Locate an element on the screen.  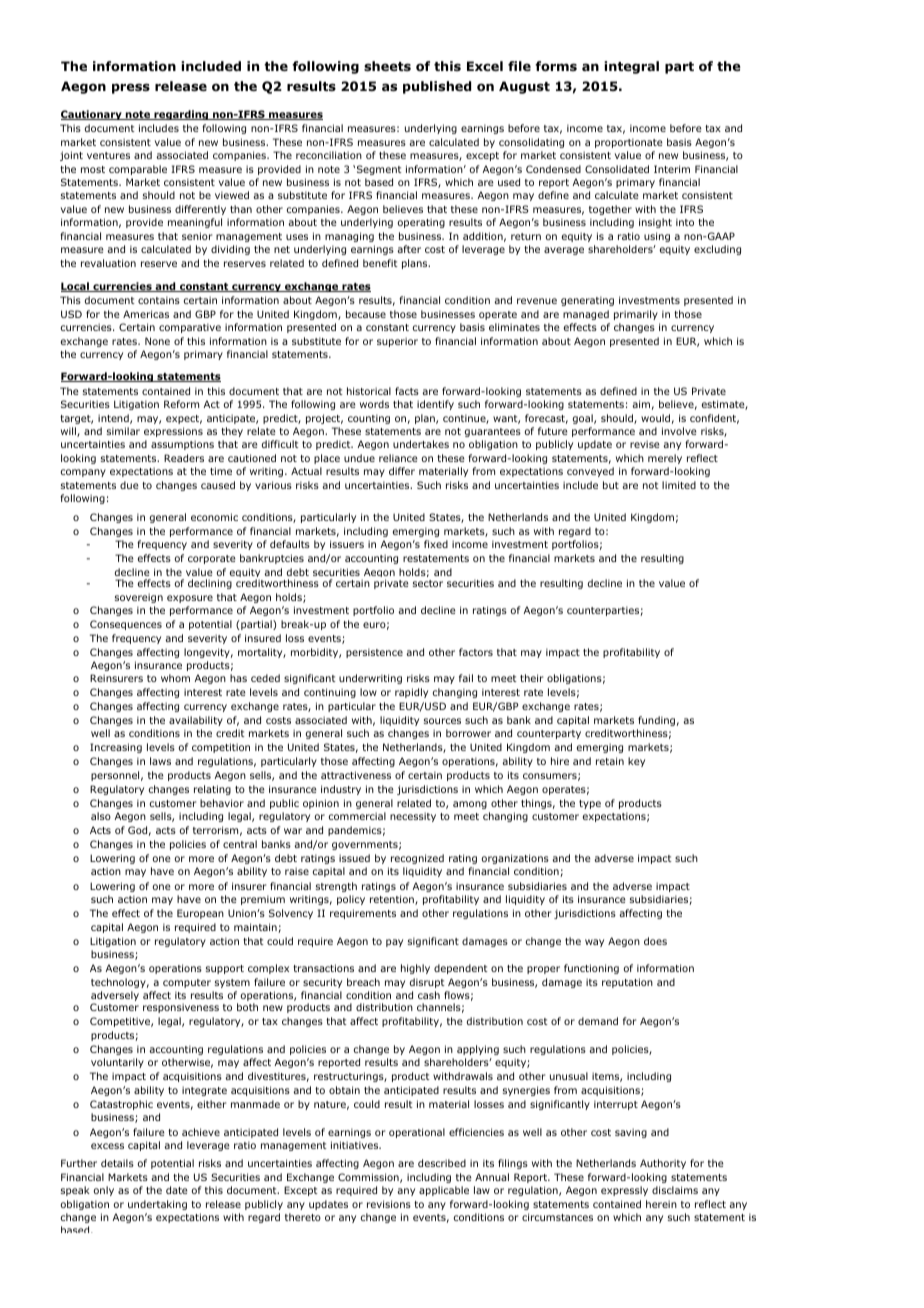
type is located at coordinates (590, 804).
